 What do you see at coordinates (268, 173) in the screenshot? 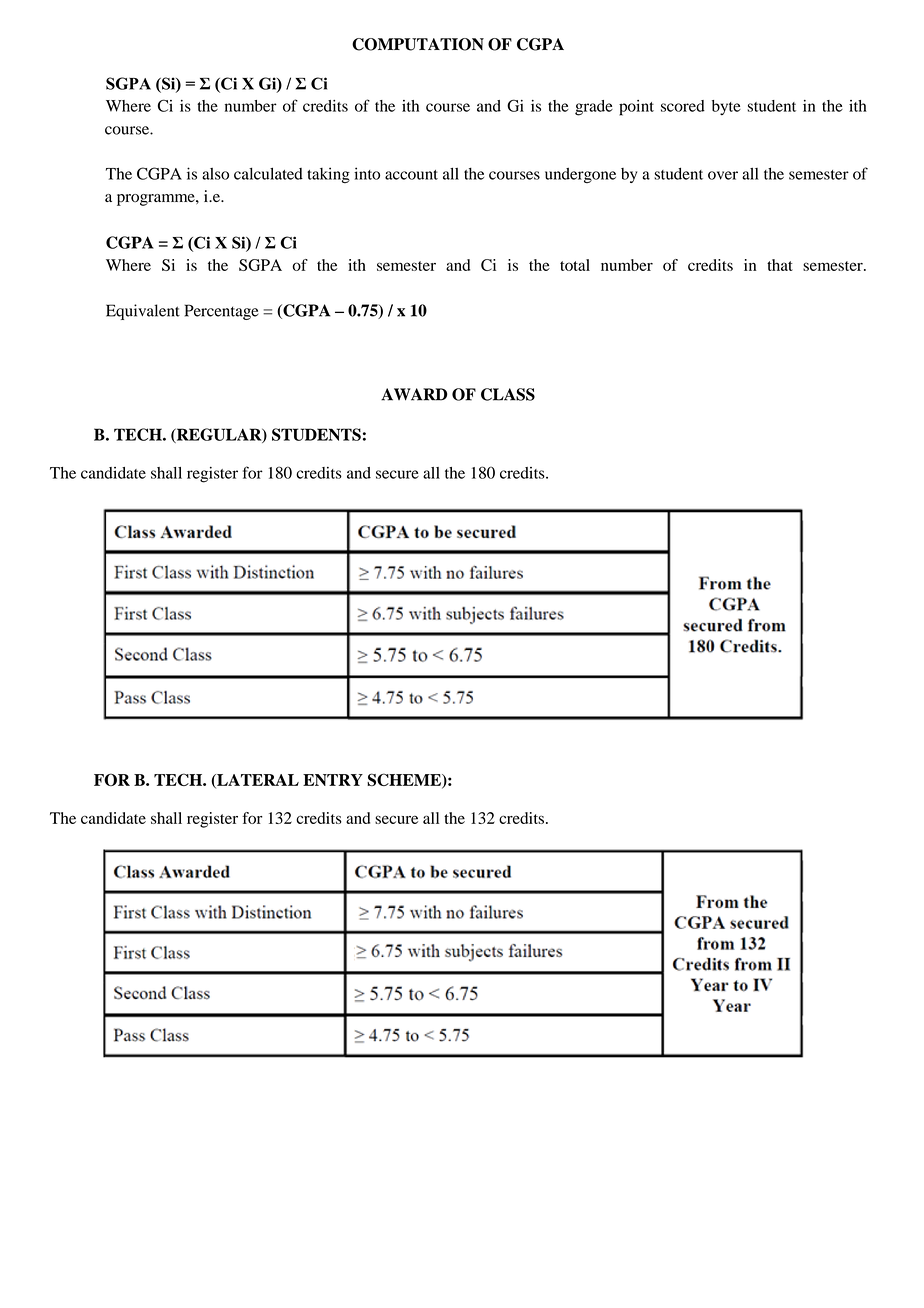
I see `calculated` at bounding box center [268, 173].
